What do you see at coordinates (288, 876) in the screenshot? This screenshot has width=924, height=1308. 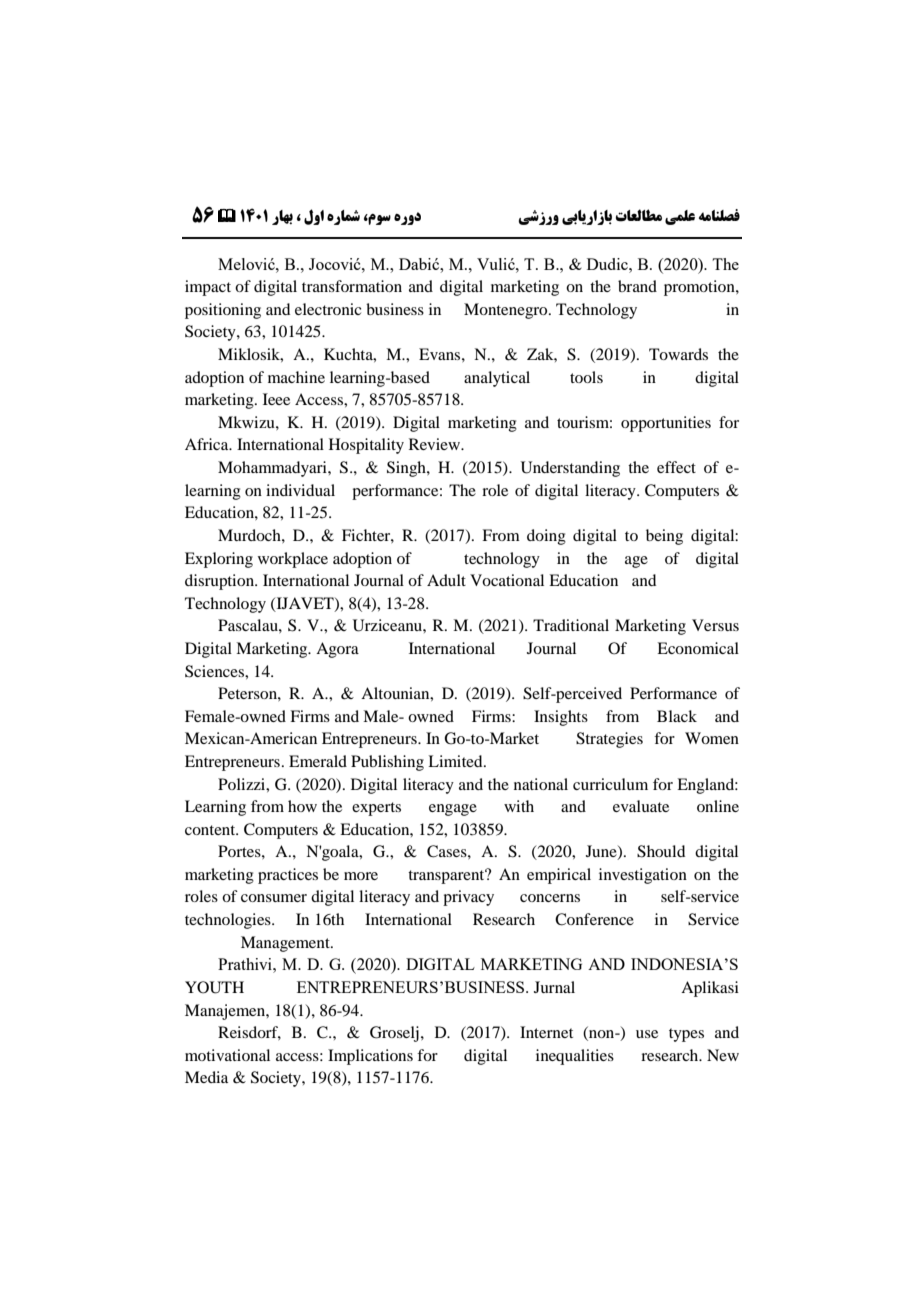 I see `practices` at bounding box center [288, 876].
